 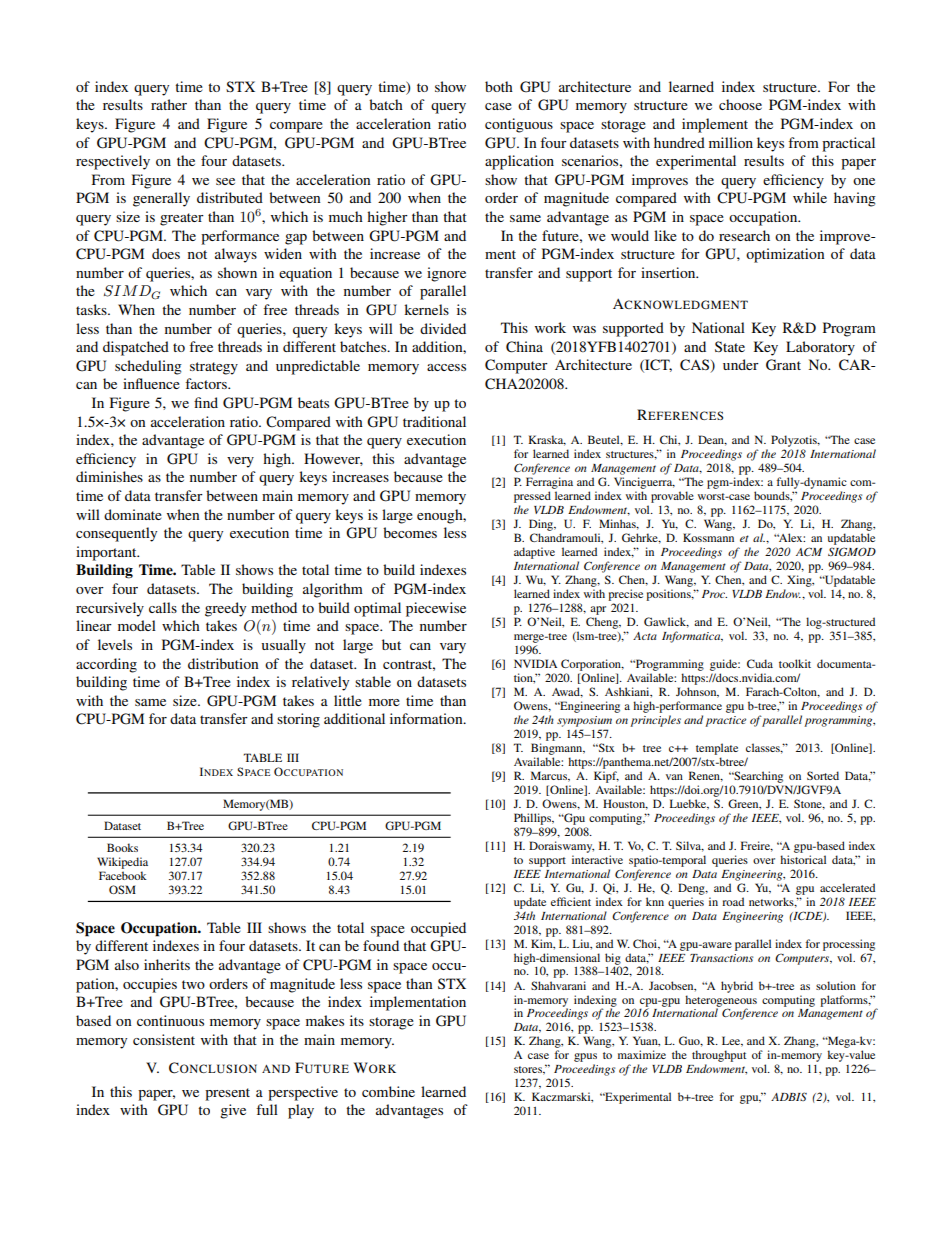 I want to click on contiguous, so click(x=519, y=125).
